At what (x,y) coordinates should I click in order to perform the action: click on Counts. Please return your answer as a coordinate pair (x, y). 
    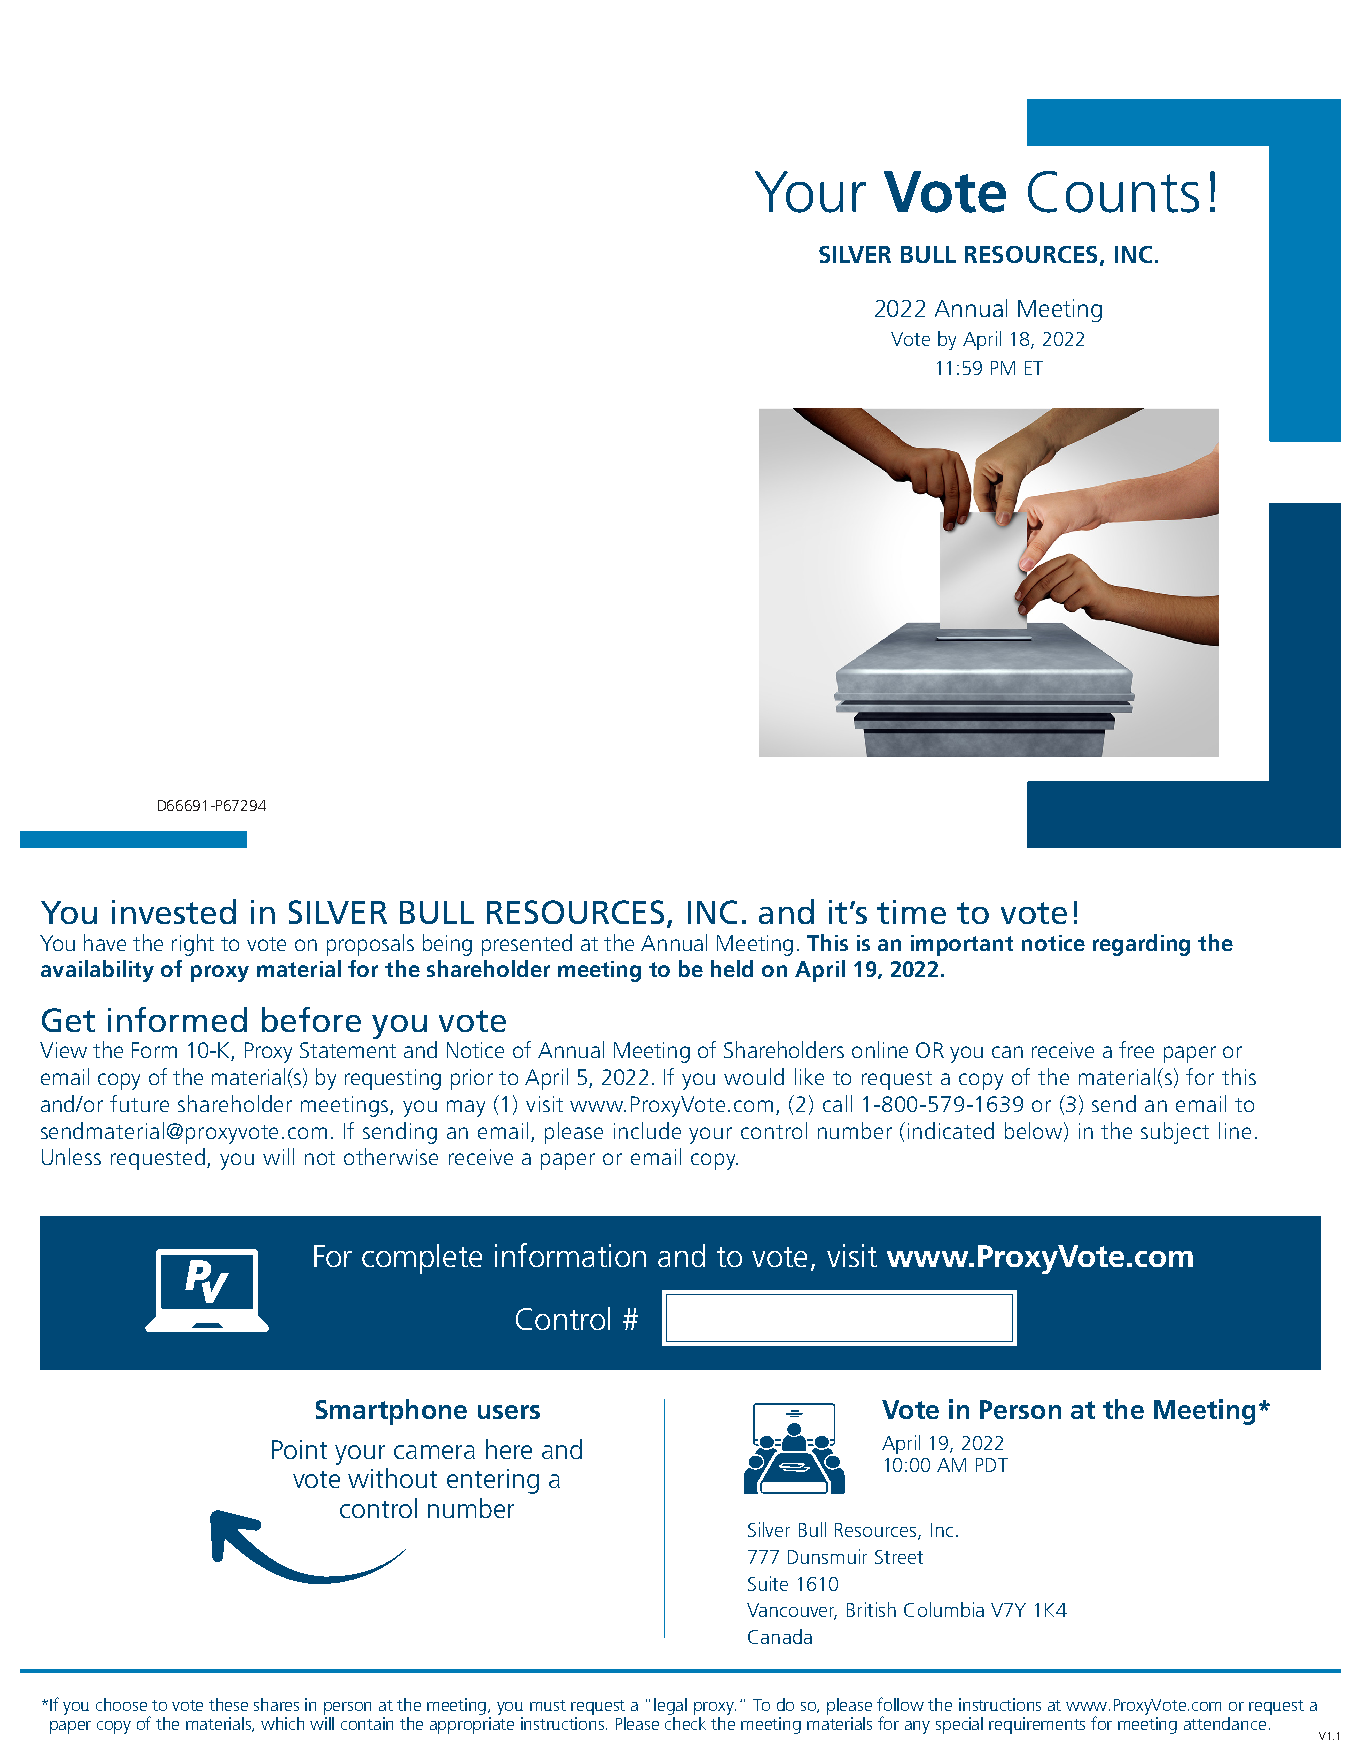
    Looking at the image, I should click on (1113, 192).
